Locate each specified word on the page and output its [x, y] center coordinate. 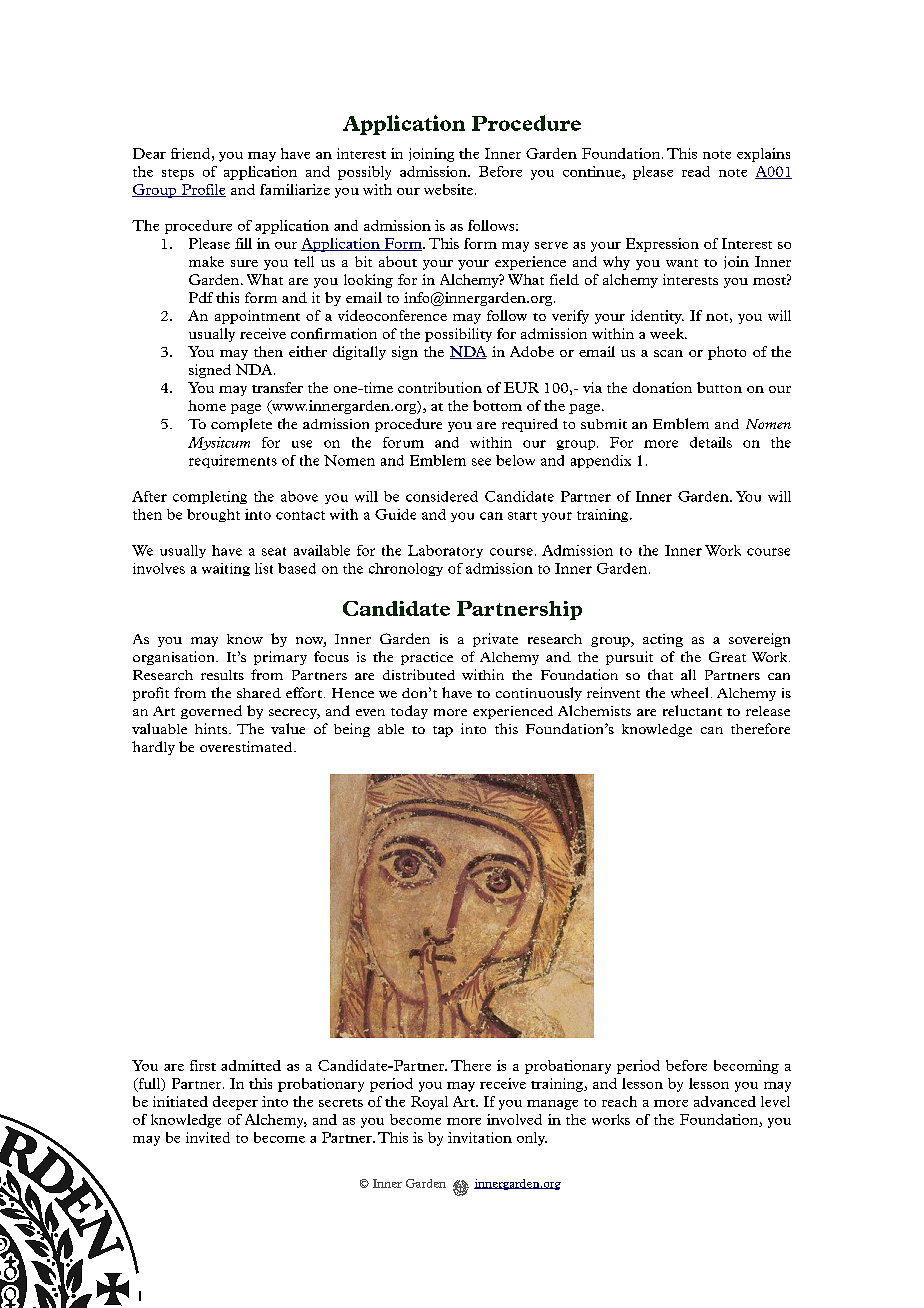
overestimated [247, 746]
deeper [235, 1103]
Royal [429, 1103]
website [448, 189]
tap [443, 731]
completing [210, 497]
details [711, 442]
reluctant [692, 710]
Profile [203, 190]
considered [442, 496]
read [696, 171]
